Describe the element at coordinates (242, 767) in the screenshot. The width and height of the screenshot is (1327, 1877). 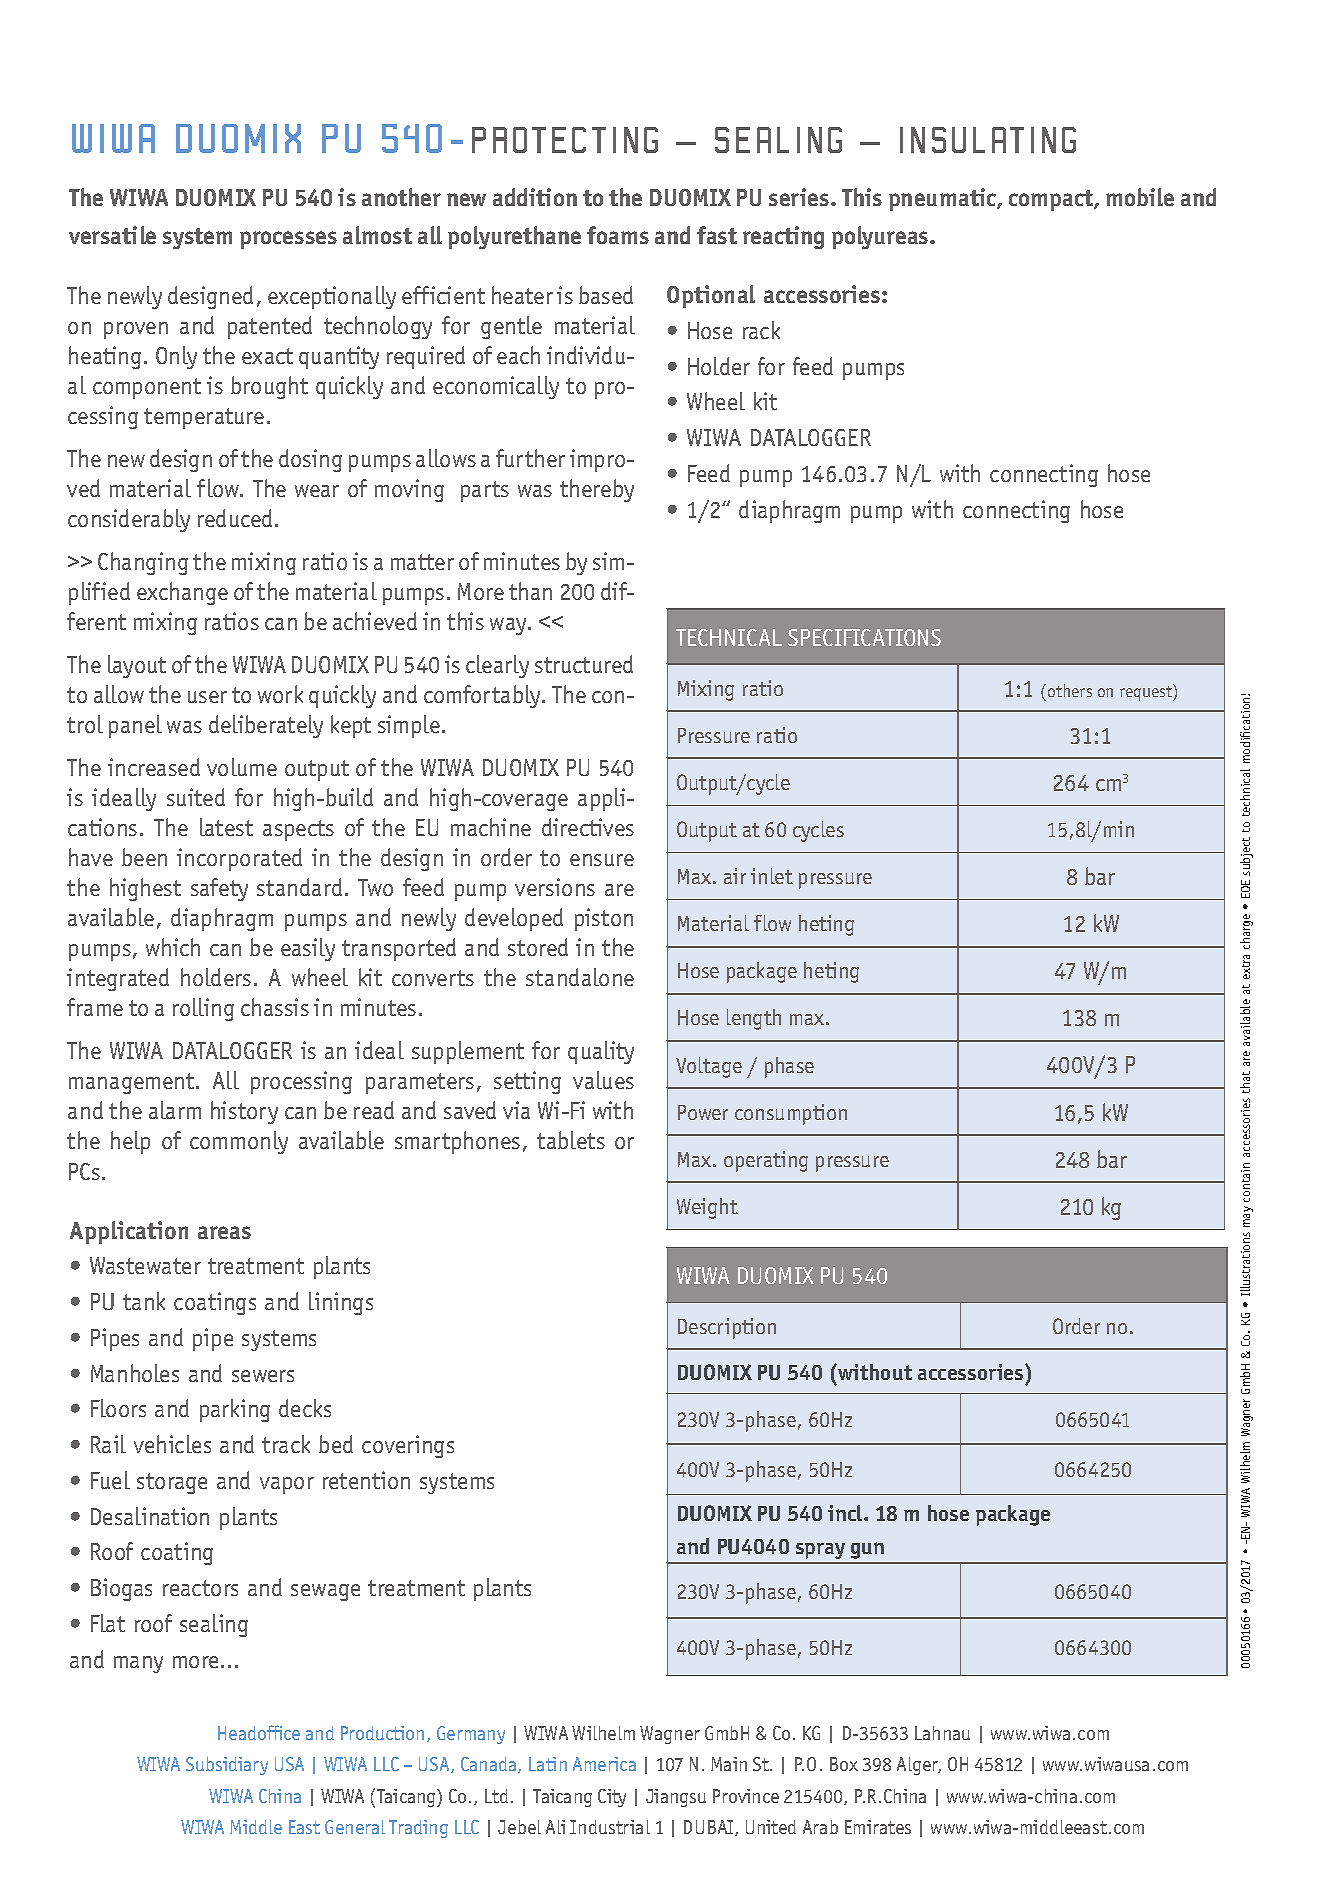
I see `volume` at that location.
